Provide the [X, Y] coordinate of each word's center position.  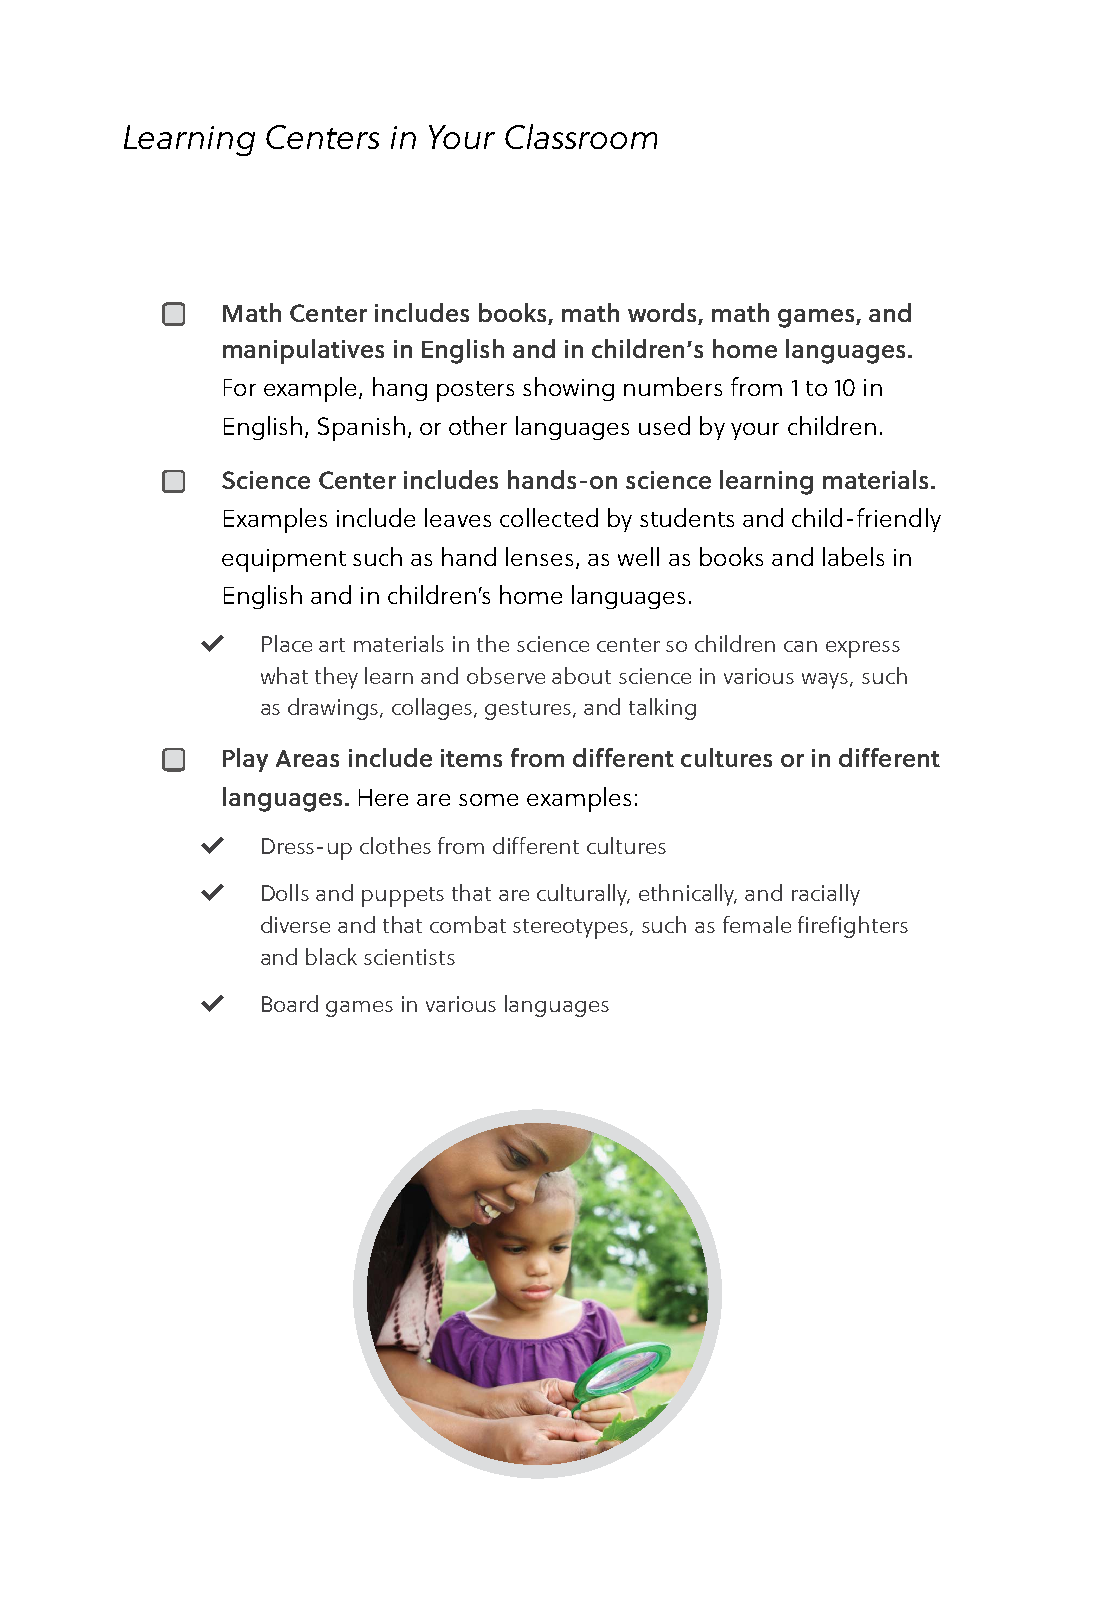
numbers [673, 386]
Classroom [581, 136]
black [331, 956]
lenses [539, 556]
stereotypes [572, 929]
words [662, 312]
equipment [284, 560]
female [757, 924]
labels [853, 556]
